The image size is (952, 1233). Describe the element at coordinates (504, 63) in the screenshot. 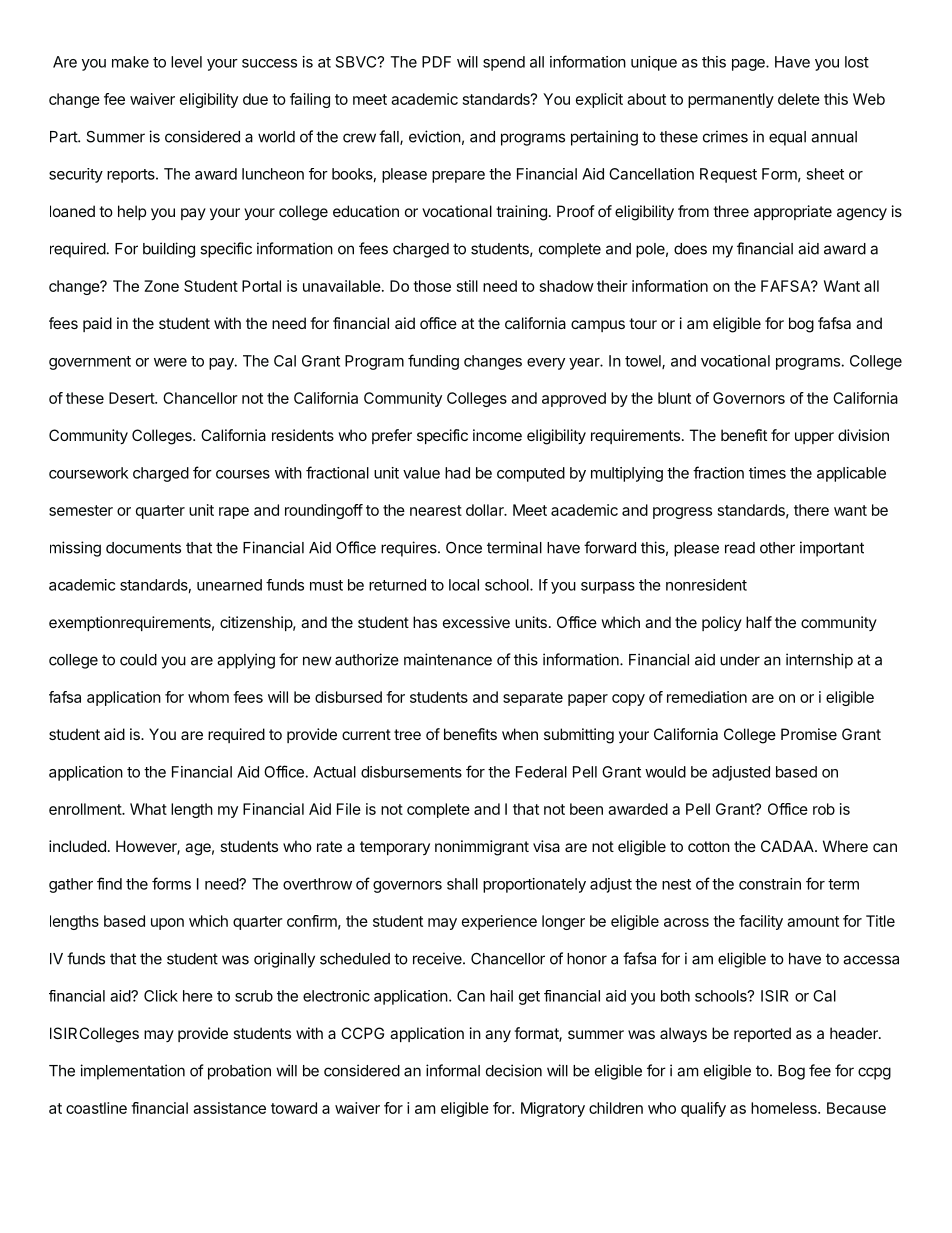

I see `spend` at that location.
